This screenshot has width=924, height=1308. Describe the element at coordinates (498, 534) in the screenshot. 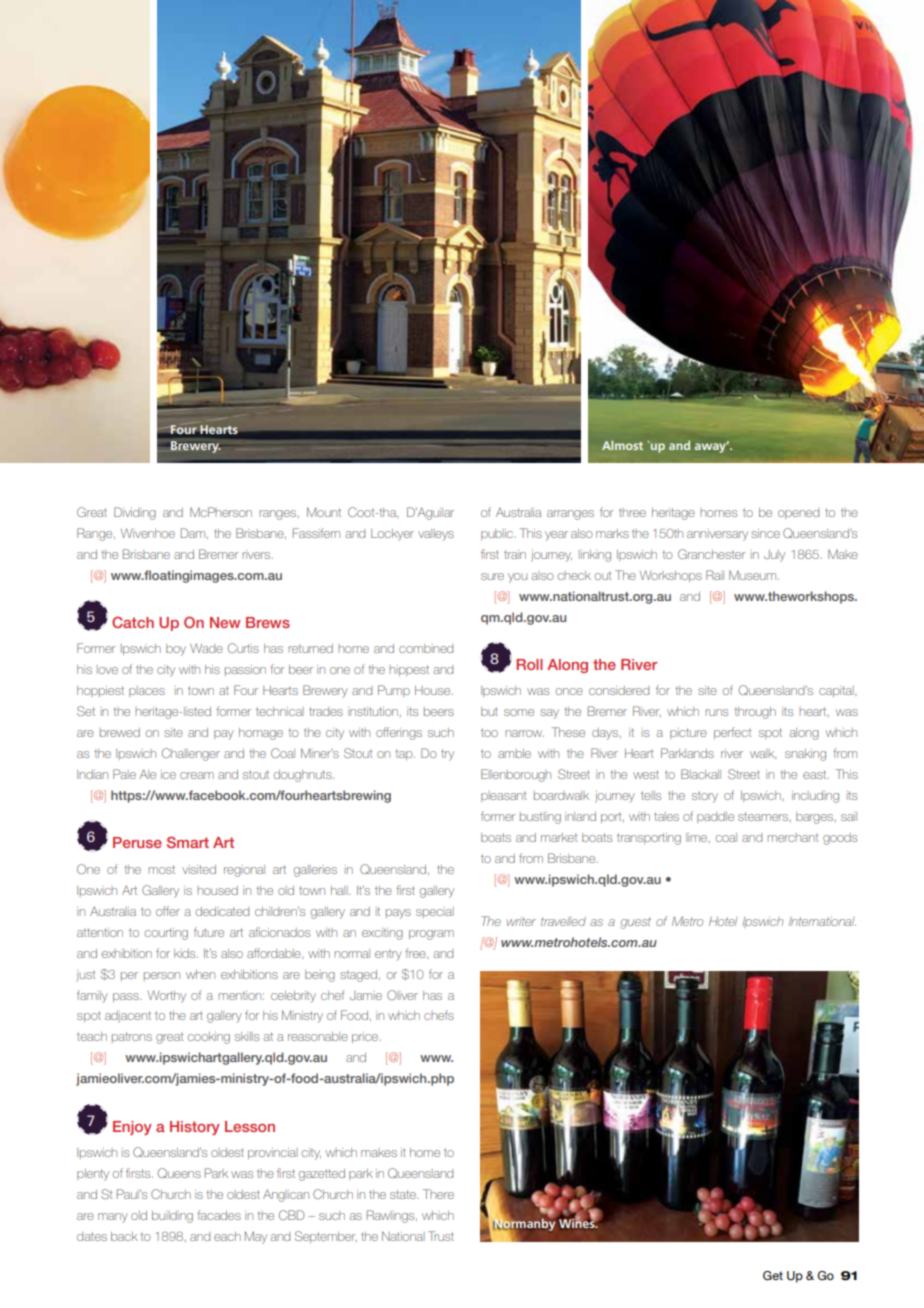

I see `public` at that location.
